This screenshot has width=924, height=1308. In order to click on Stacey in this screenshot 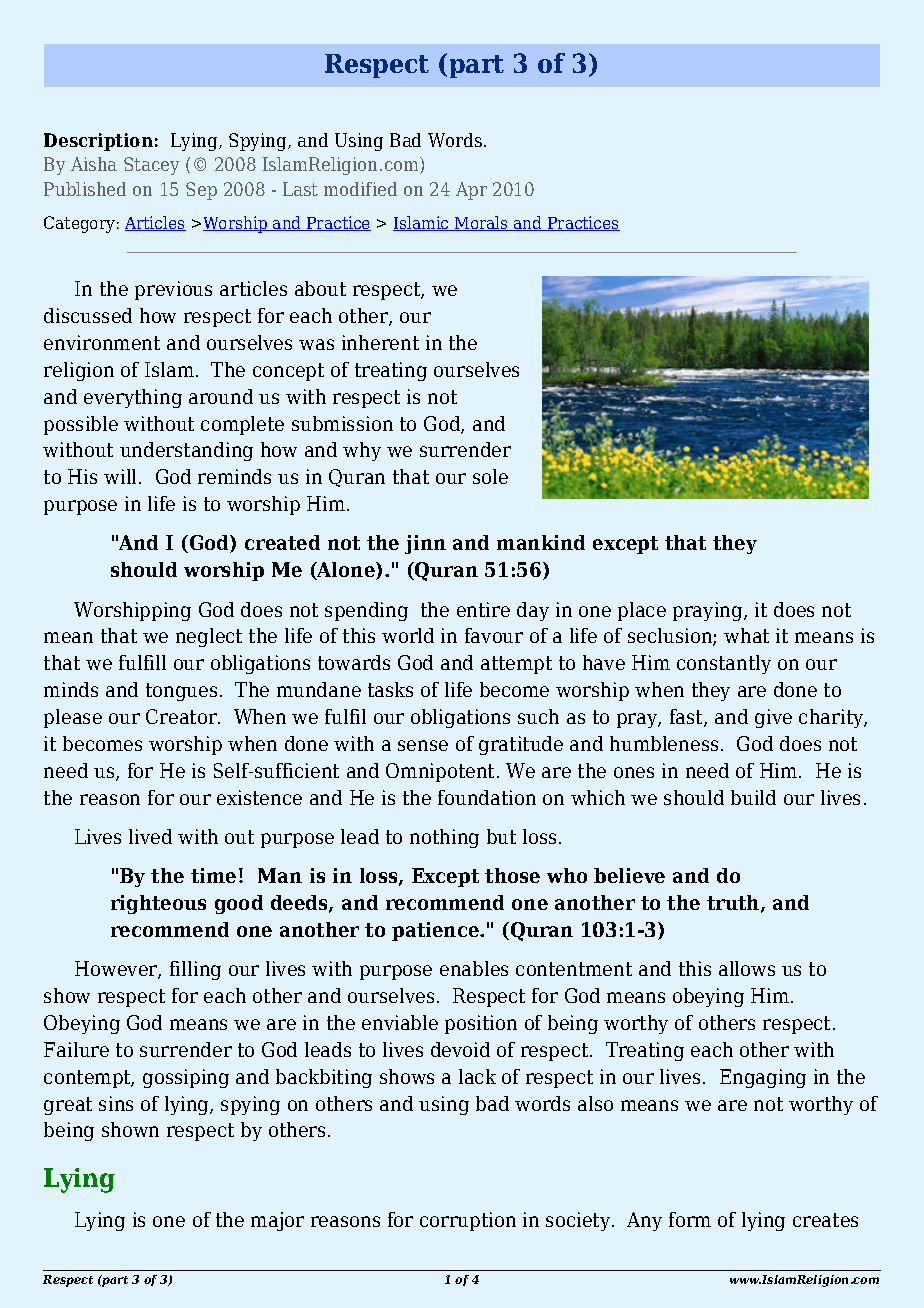, I will do `click(151, 166)`.
